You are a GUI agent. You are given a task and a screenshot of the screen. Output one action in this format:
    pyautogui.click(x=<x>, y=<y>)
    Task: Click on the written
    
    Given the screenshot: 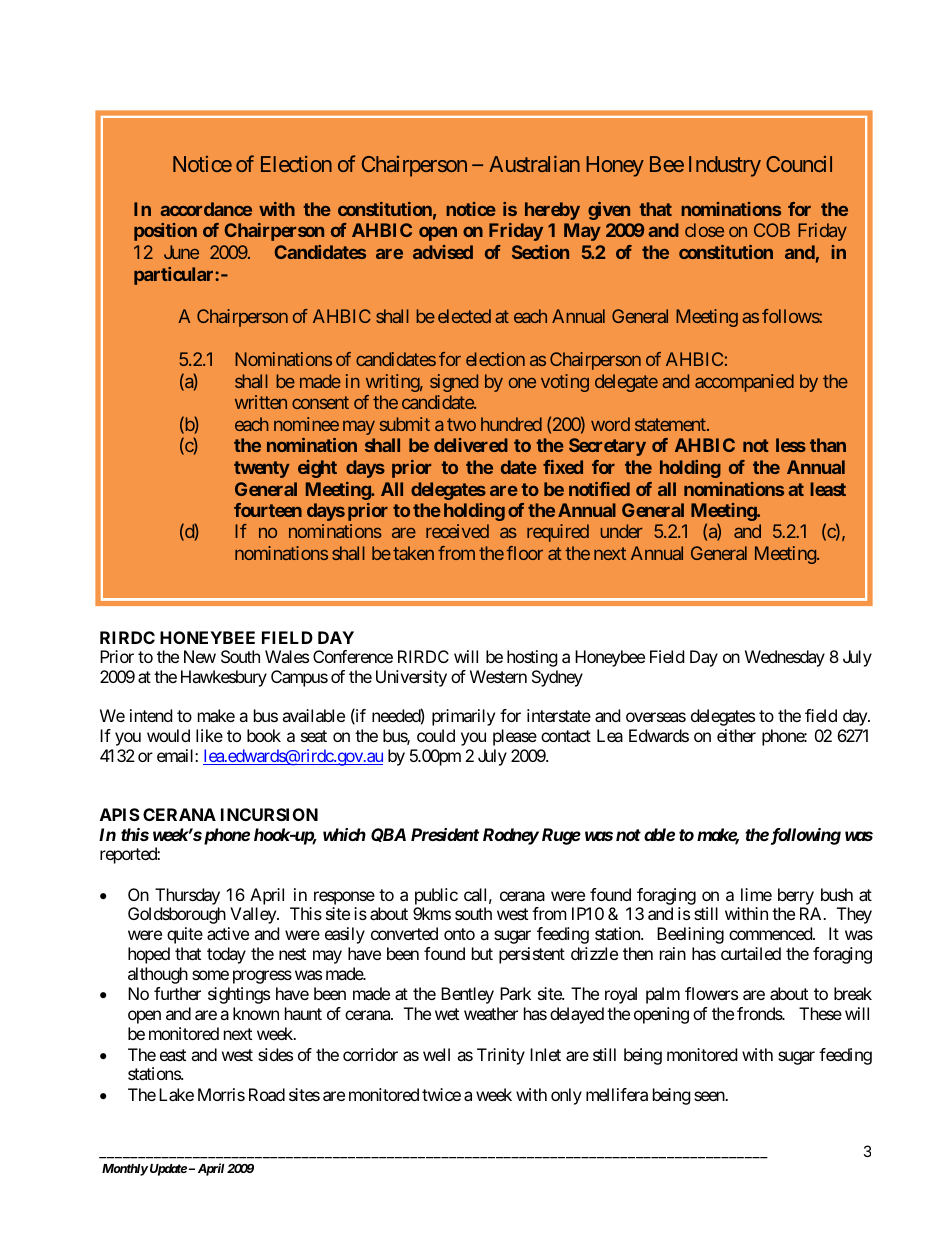 What is the action you would take?
    pyautogui.click(x=261, y=402)
